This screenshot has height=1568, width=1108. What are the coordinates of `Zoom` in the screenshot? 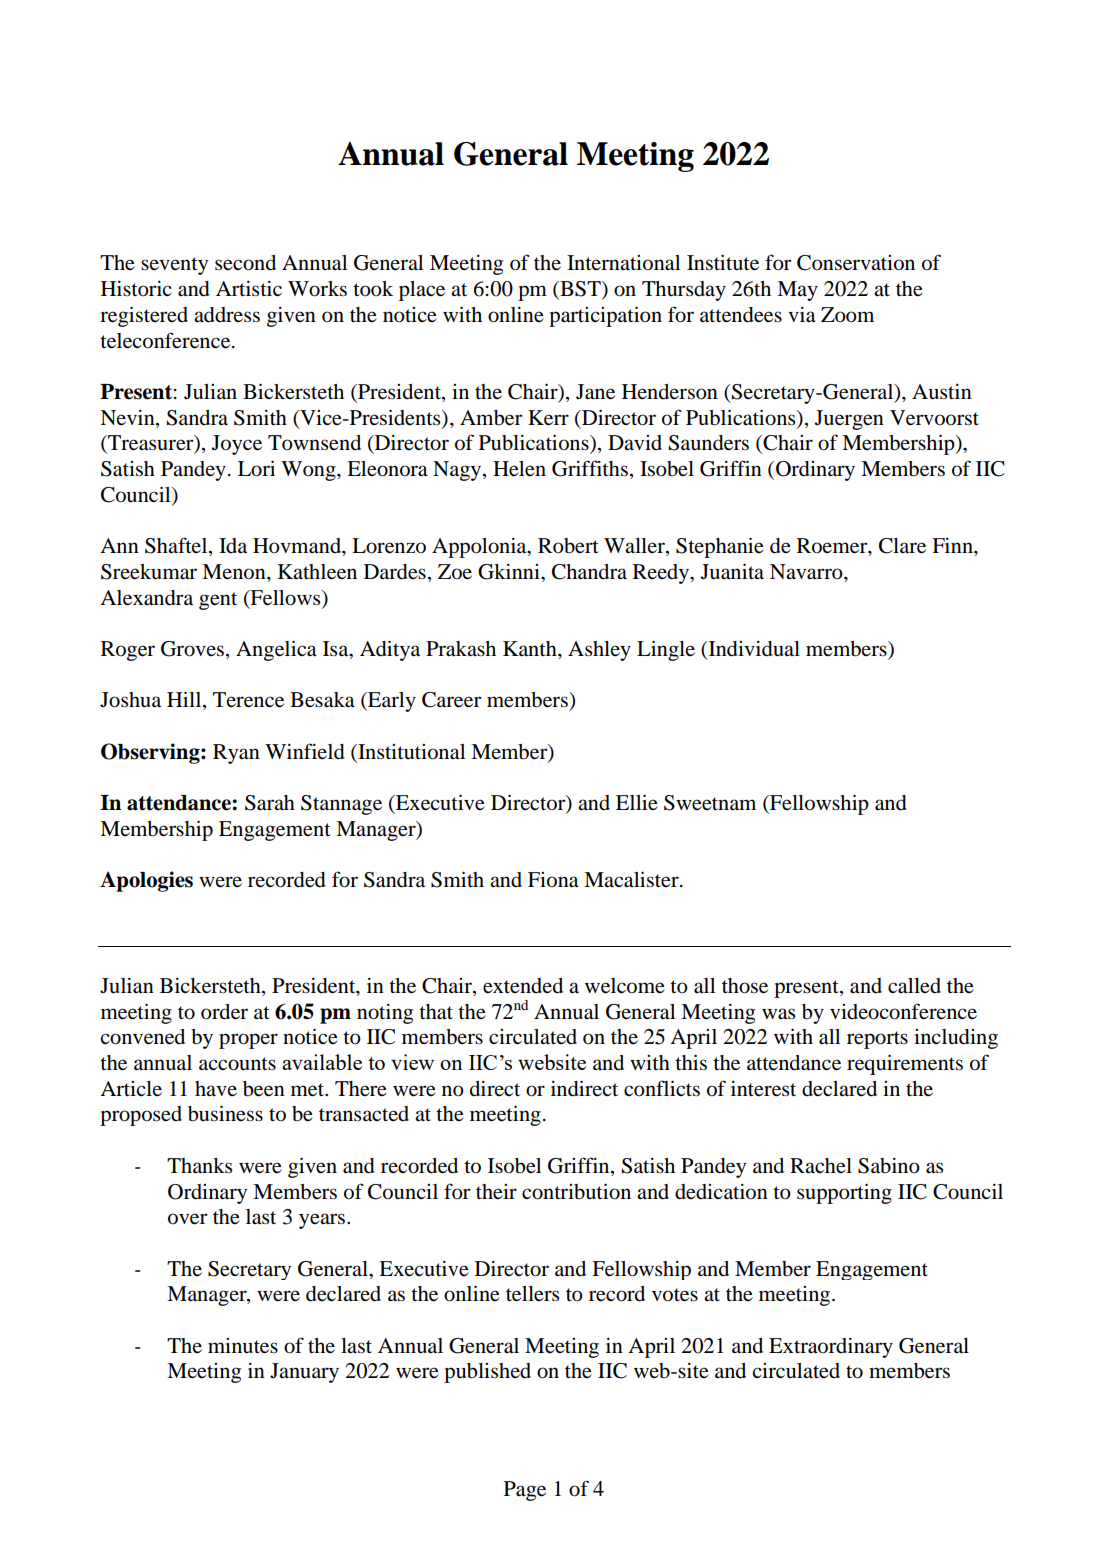 It's located at (847, 315).
